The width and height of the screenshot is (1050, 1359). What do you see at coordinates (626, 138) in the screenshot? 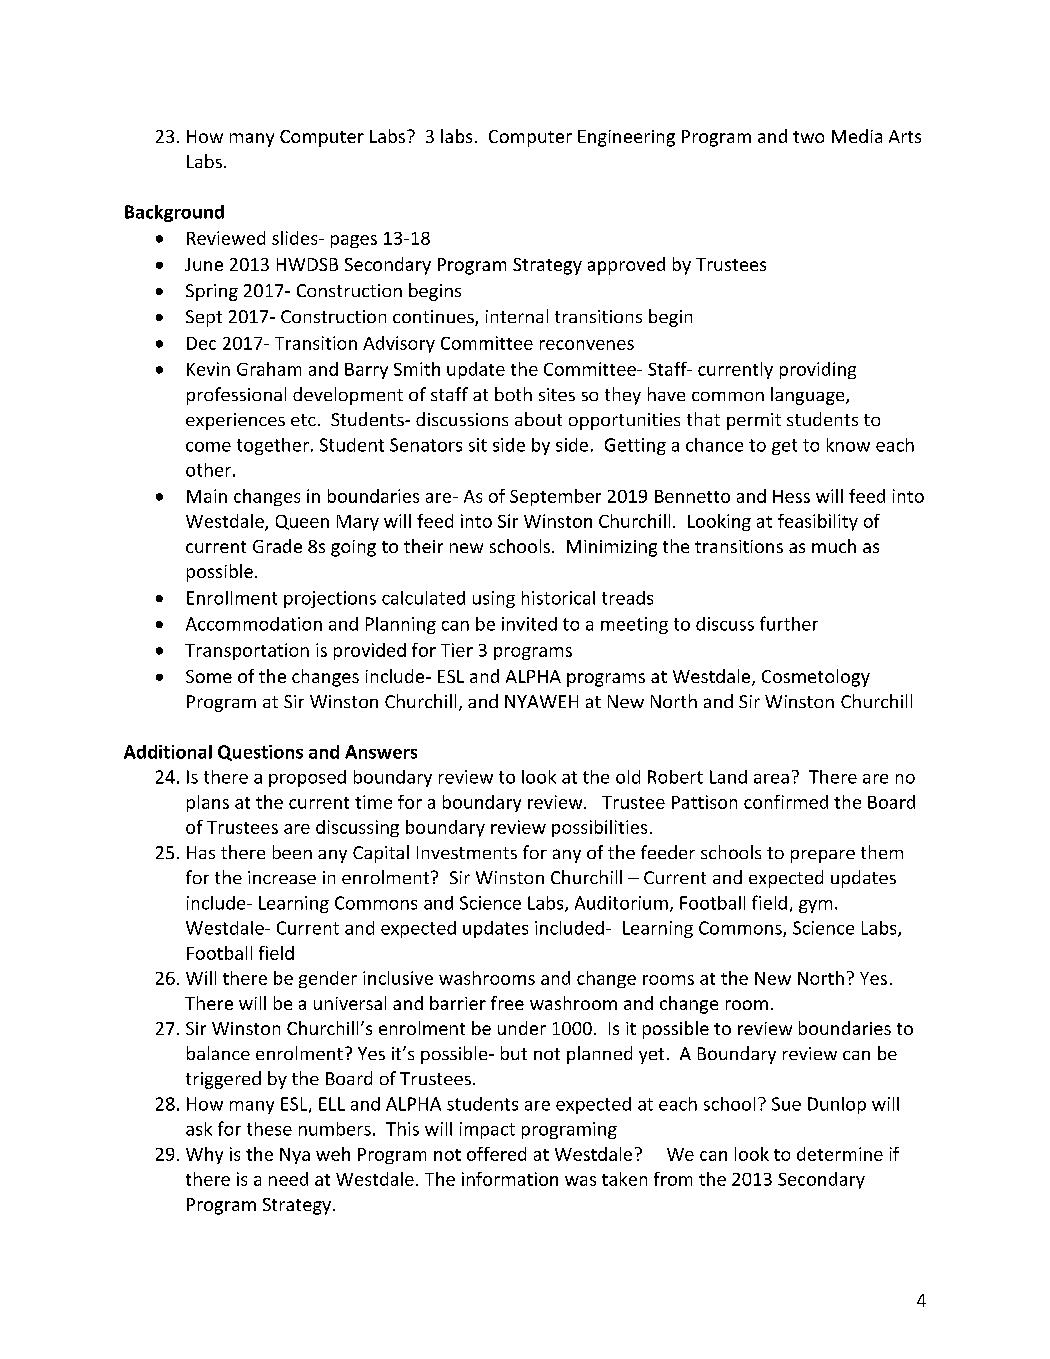
I see `Engineering` at bounding box center [626, 138].
